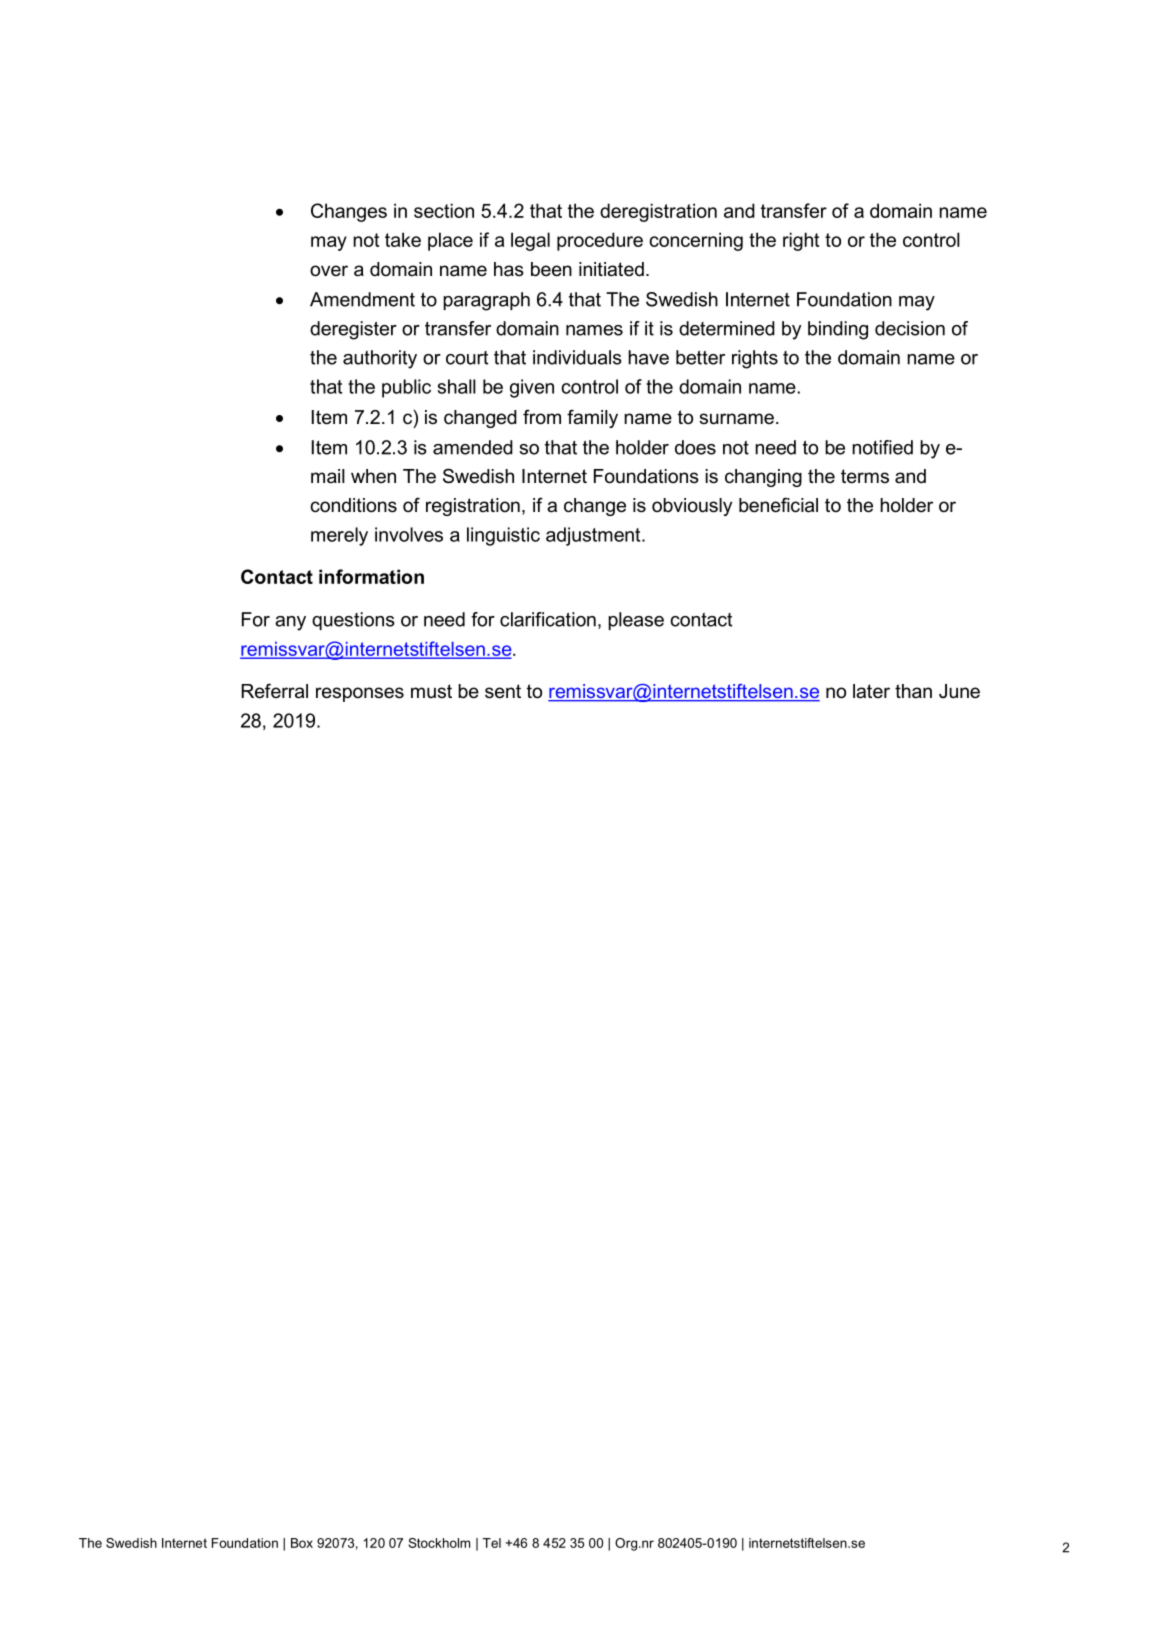 The width and height of the screenshot is (1156, 1636). Describe the element at coordinates (871, 691) in the screenshot. I see `later` at that location.
